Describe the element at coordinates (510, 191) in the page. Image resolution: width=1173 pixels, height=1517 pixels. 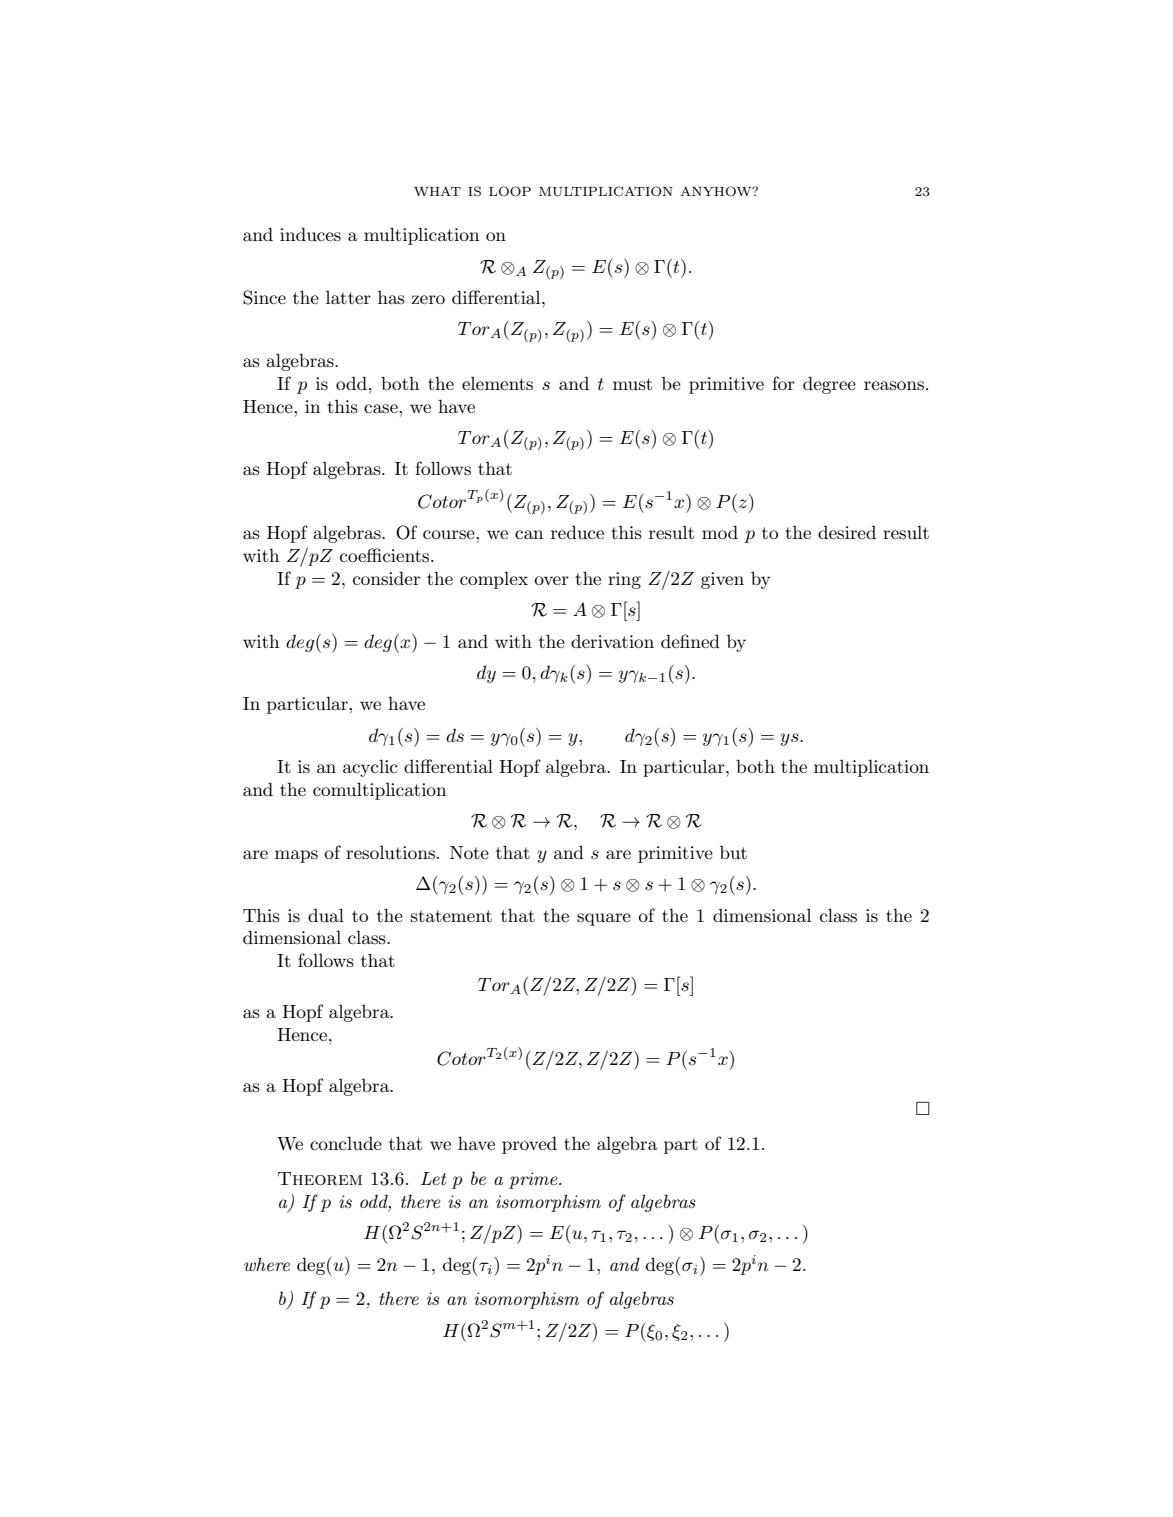
I see `LOOP` at that location.
